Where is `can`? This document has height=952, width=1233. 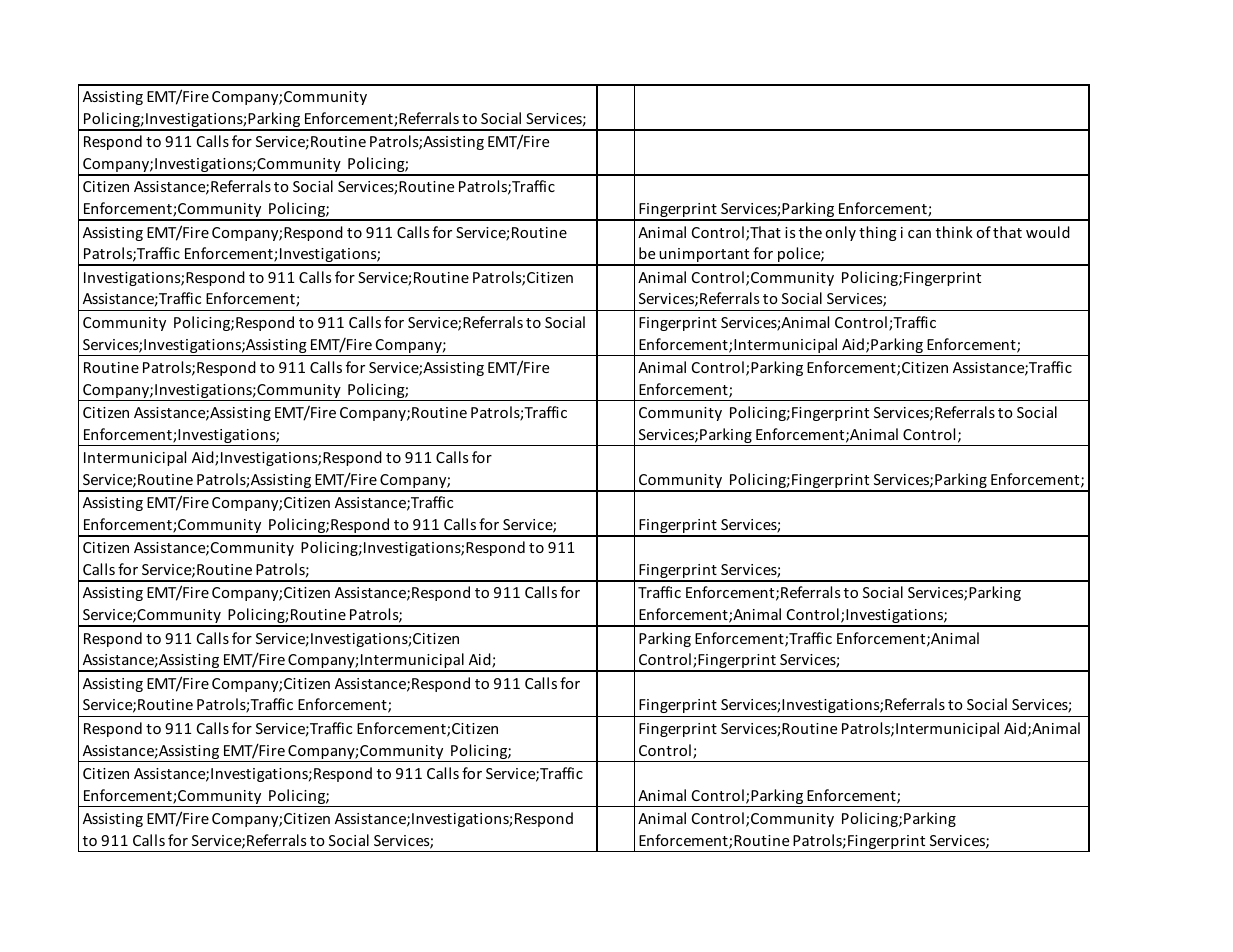
can is located at coordinates (919, 234).
